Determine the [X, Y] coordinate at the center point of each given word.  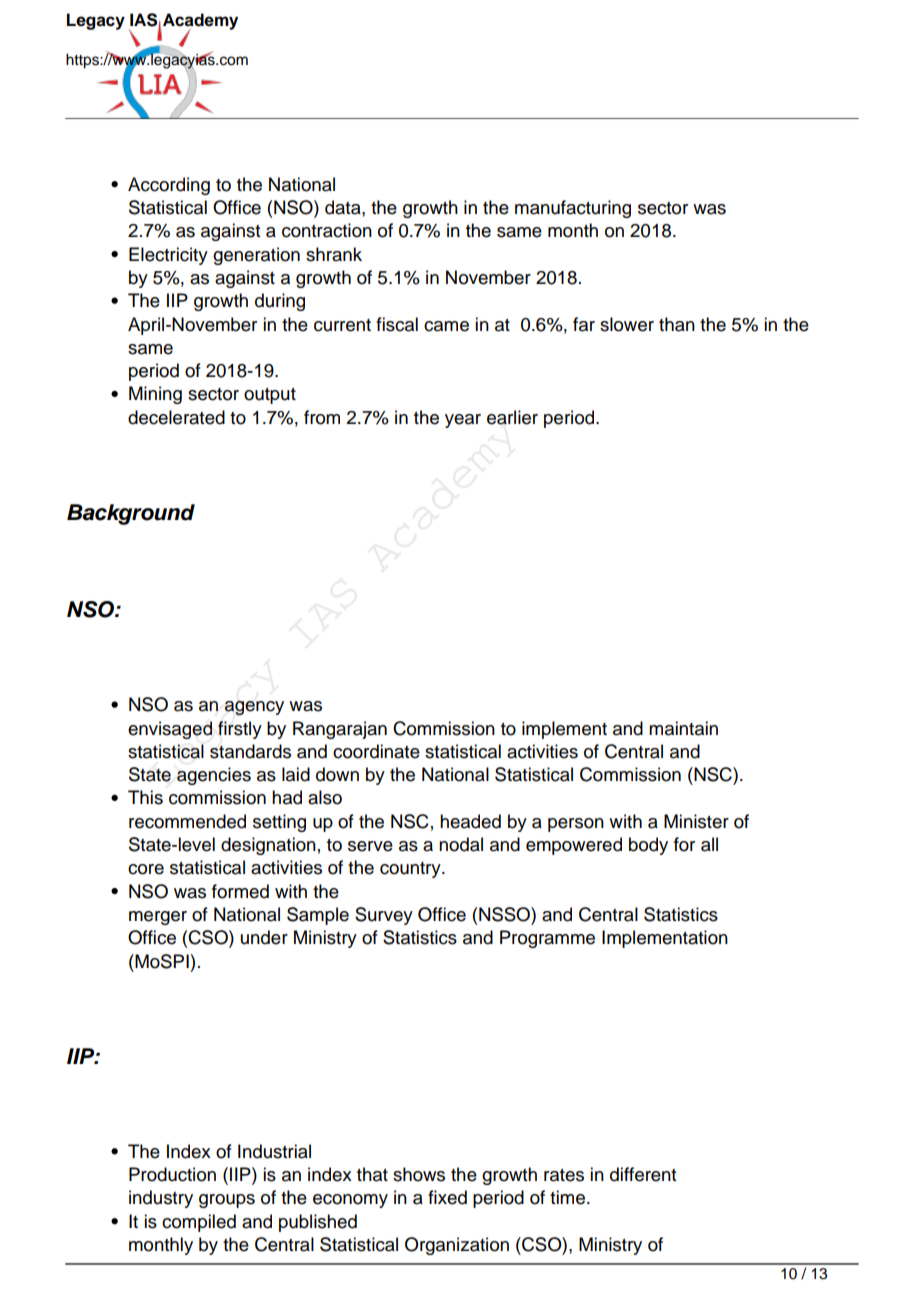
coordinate [376, 751]
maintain [683, 728]
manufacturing [573, 209]
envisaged [170, 730]
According [169, 186]
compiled [199, 1223]
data [344, 207]
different [643, 1174]
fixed [447, 1197]
